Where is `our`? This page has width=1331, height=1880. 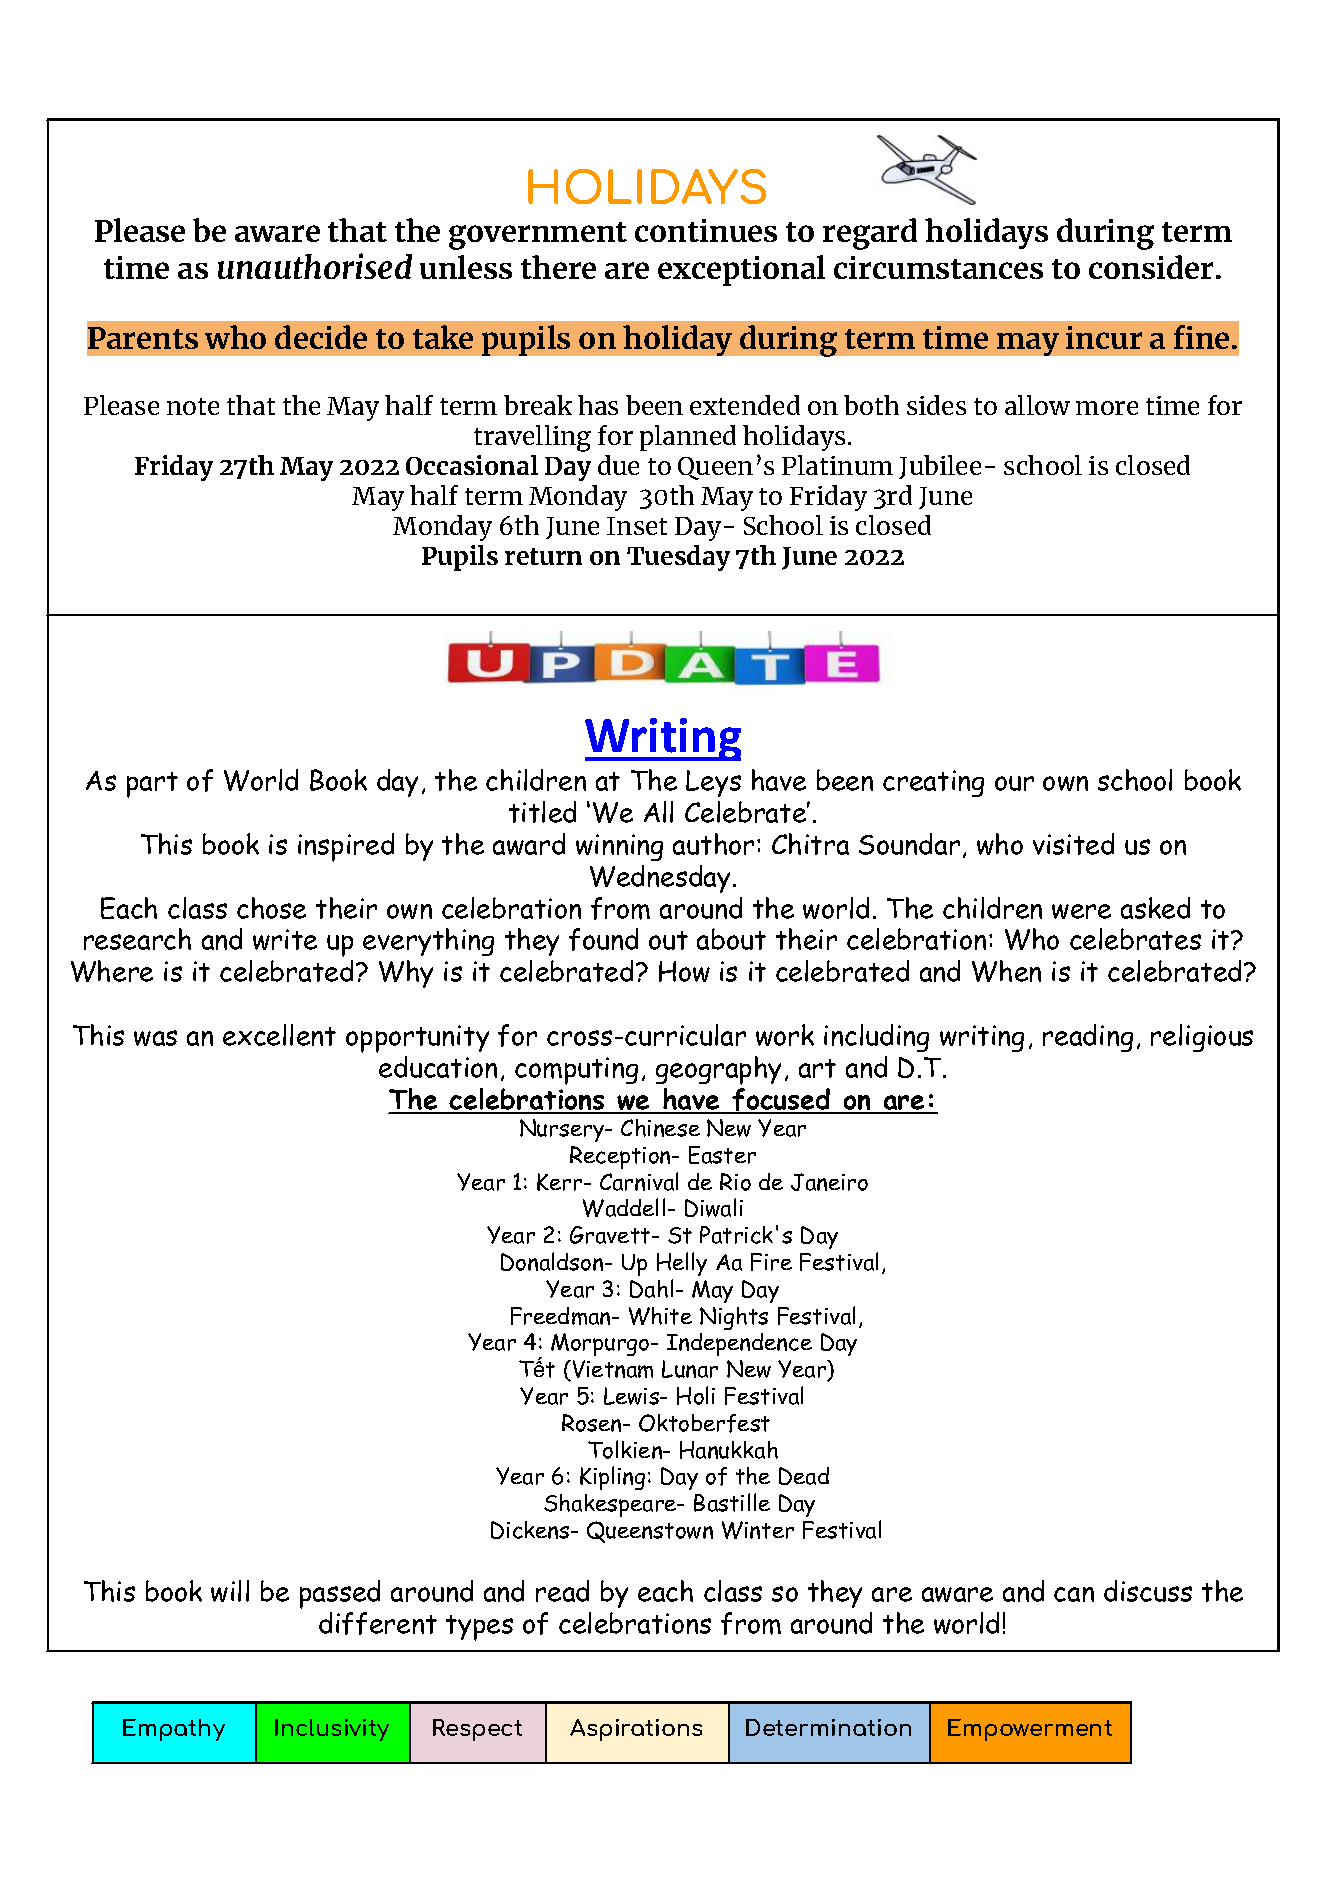 our is located at coordinates (1014, 783).
